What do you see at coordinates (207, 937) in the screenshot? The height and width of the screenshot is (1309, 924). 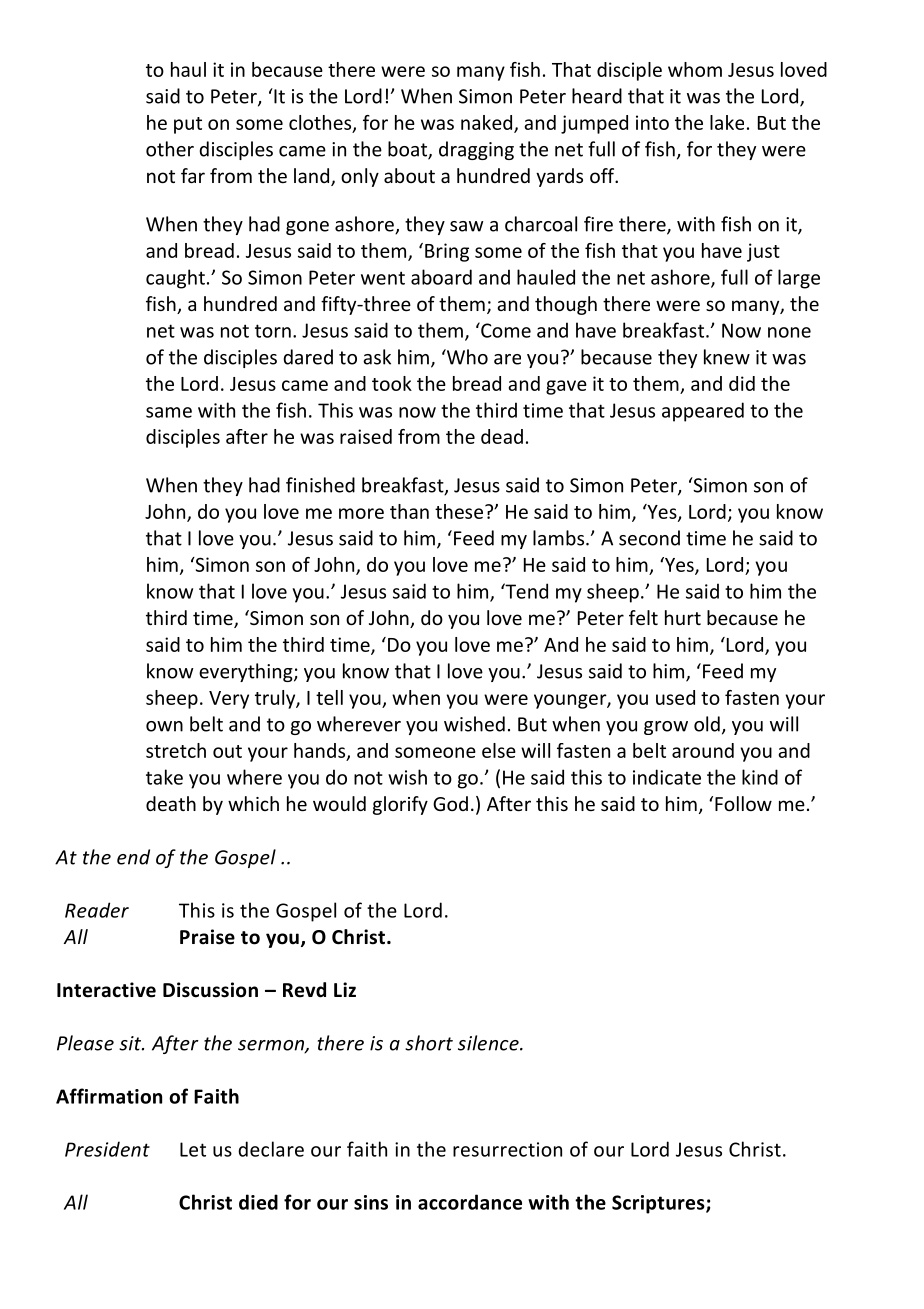 I see `Praise` at bounding box center [207, 937].
